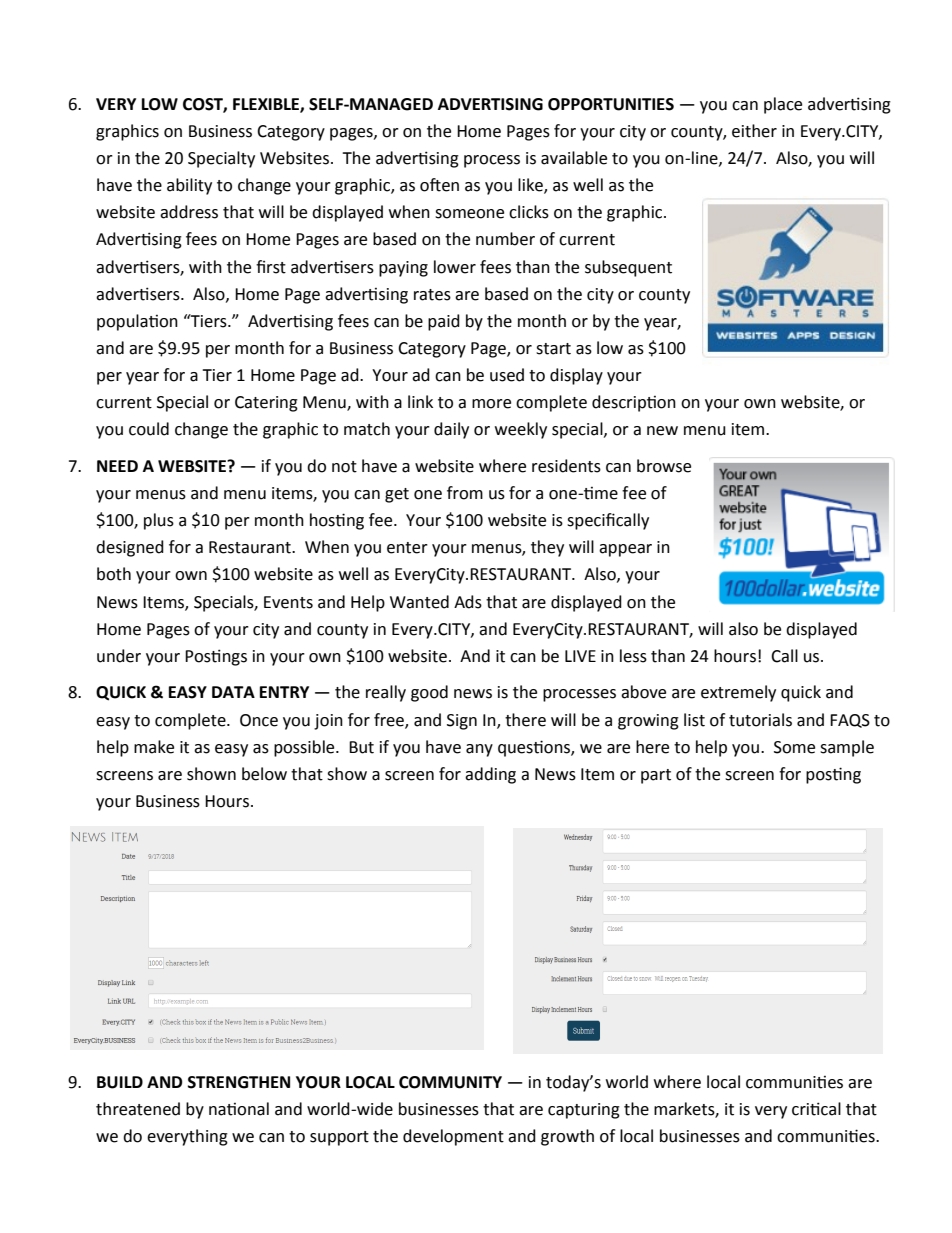  Describe the element at coordinates (189, 186) in the screenshot. I see `ability` at that location.
